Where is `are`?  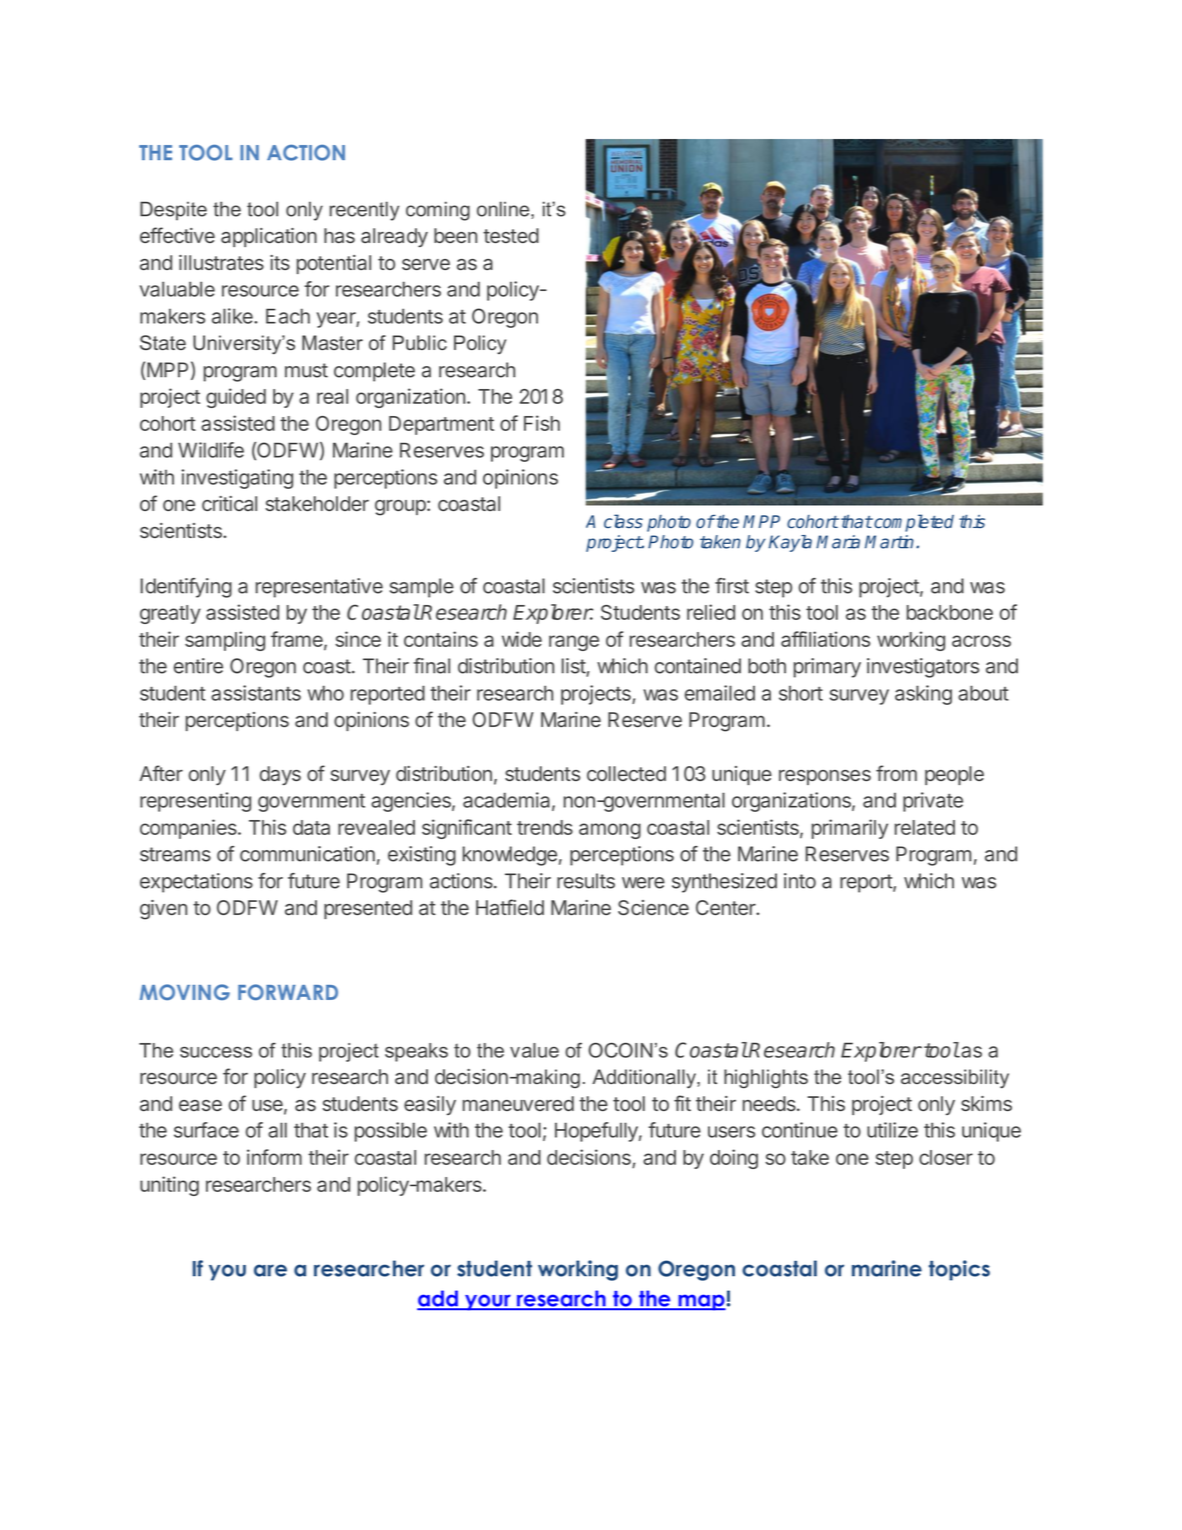
are is located at coordinates (270, 1270).
